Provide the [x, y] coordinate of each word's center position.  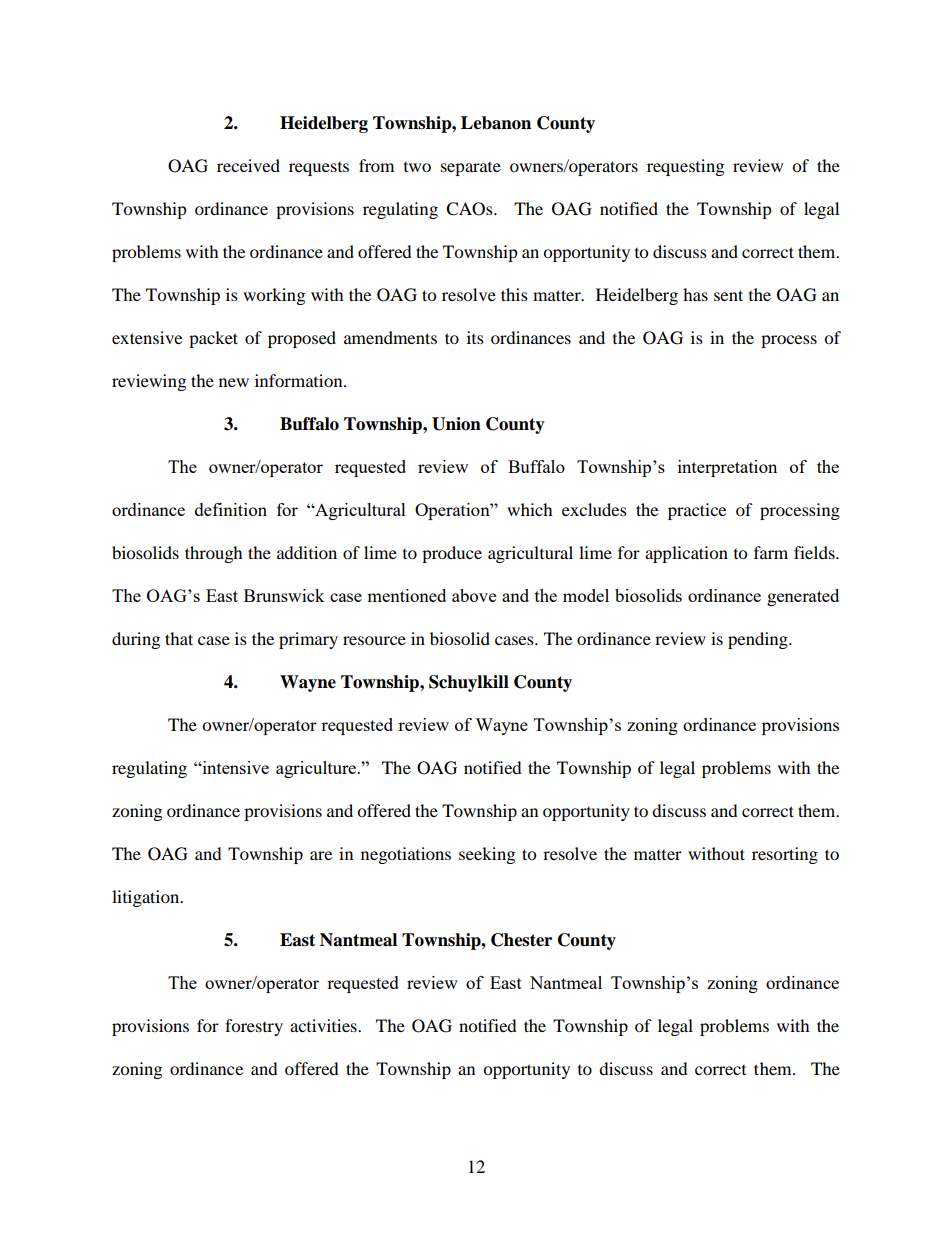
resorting [785, 855]
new [234, 382]
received [248, 165]
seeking [487, 855]
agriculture [317, 769]
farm [771, 552]
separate [471, 169]
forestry [254, 1027]
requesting [685, 167]
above [474, 595]
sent [728, 295]
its [475, 337]
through [214, 554]
